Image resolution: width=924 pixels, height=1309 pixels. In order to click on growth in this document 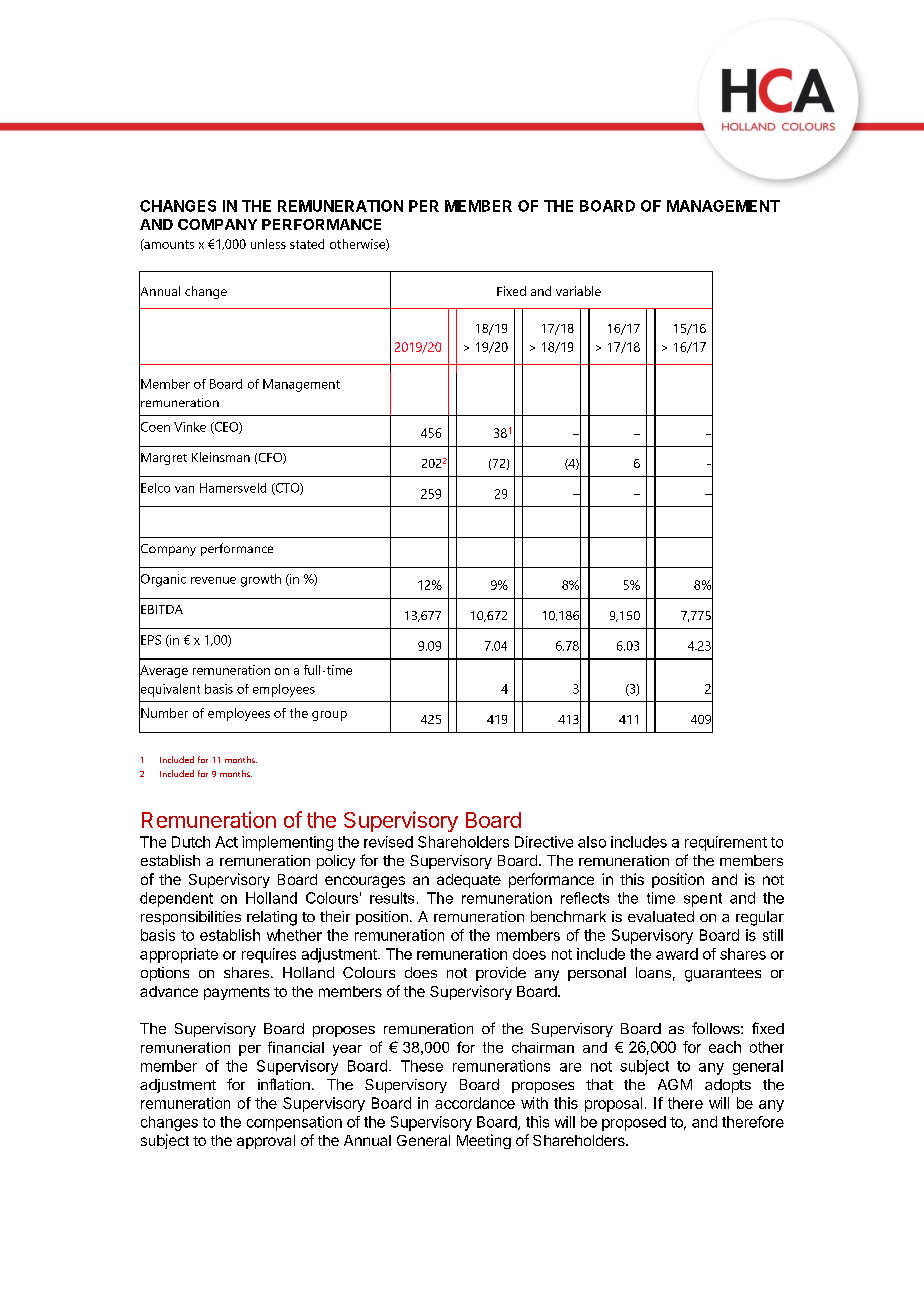, I will do `click(261, 580)`.
